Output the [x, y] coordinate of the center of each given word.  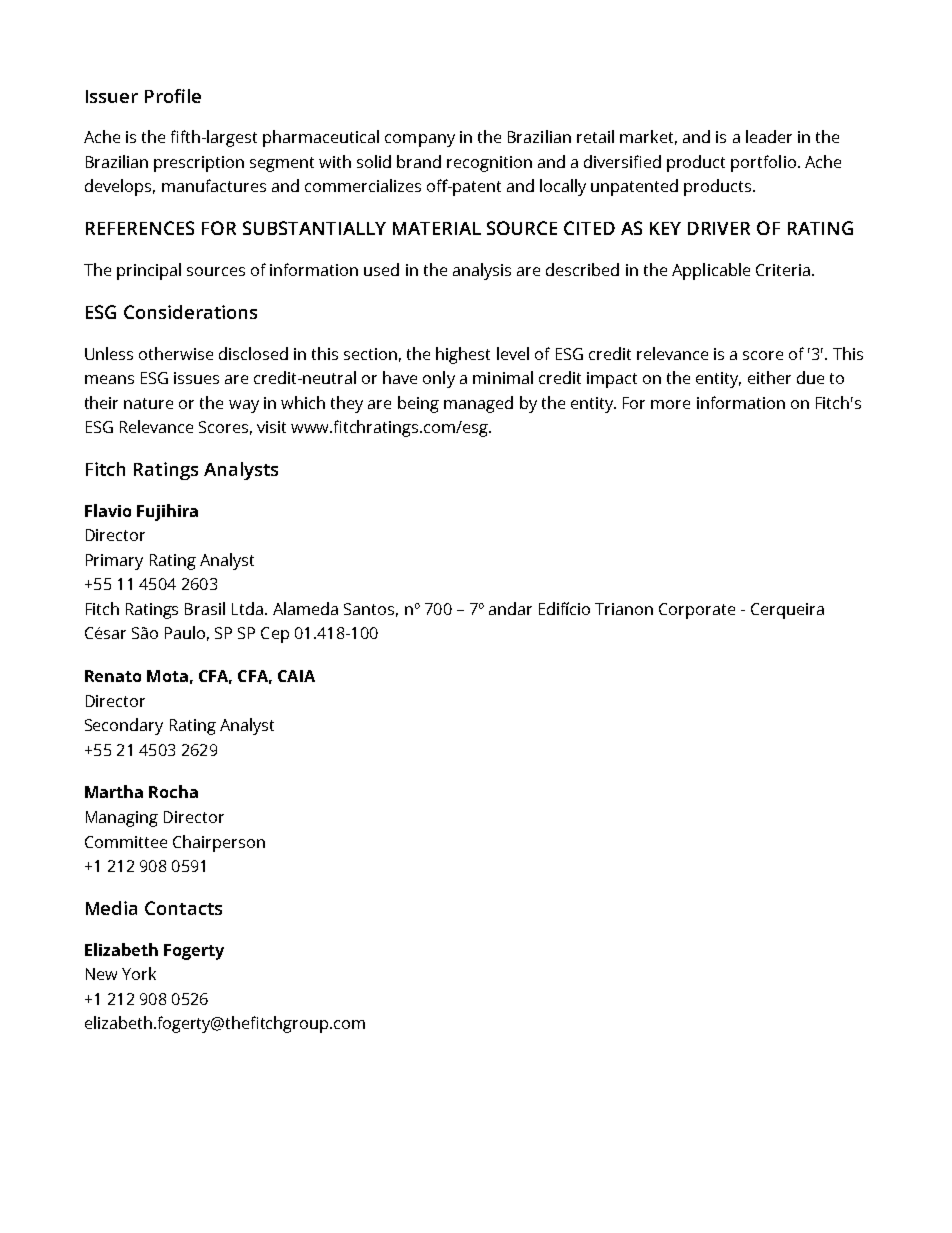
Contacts [183, 908]
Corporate [697, 611]
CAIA [296, 676]
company [420, 140]
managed [478, 404]
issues [196, 378]
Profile [173, 96]
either [769, 377]
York [139, 973]
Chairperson [219, 843]
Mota [167, 676]
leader [769, 136]
